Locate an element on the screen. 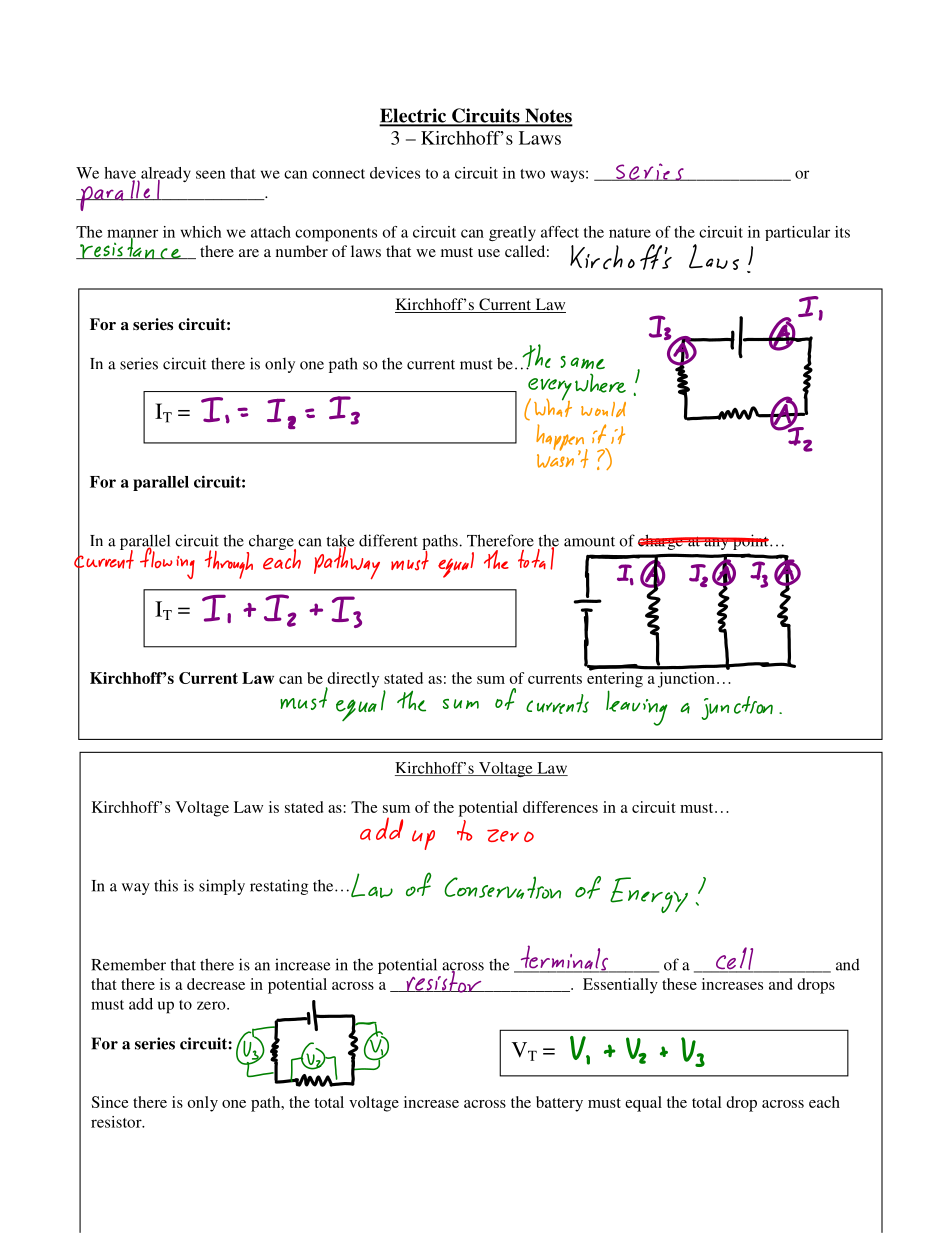 Image resolution: width=952 pixels, height=1233 pixels. particular is located at coordinates (797, 233).
